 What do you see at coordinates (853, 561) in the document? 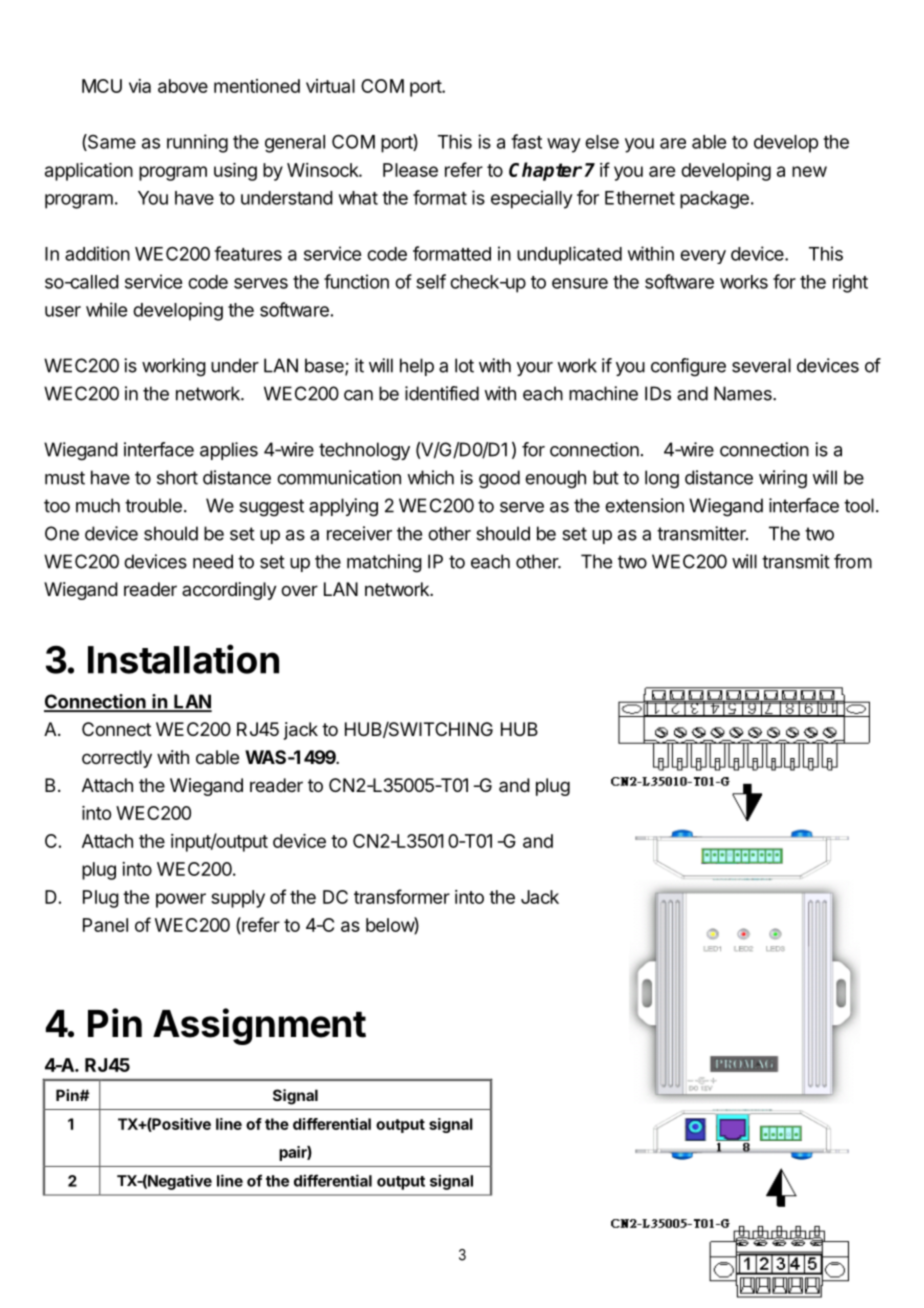
I see `from` at bounding box center [853, 561].
